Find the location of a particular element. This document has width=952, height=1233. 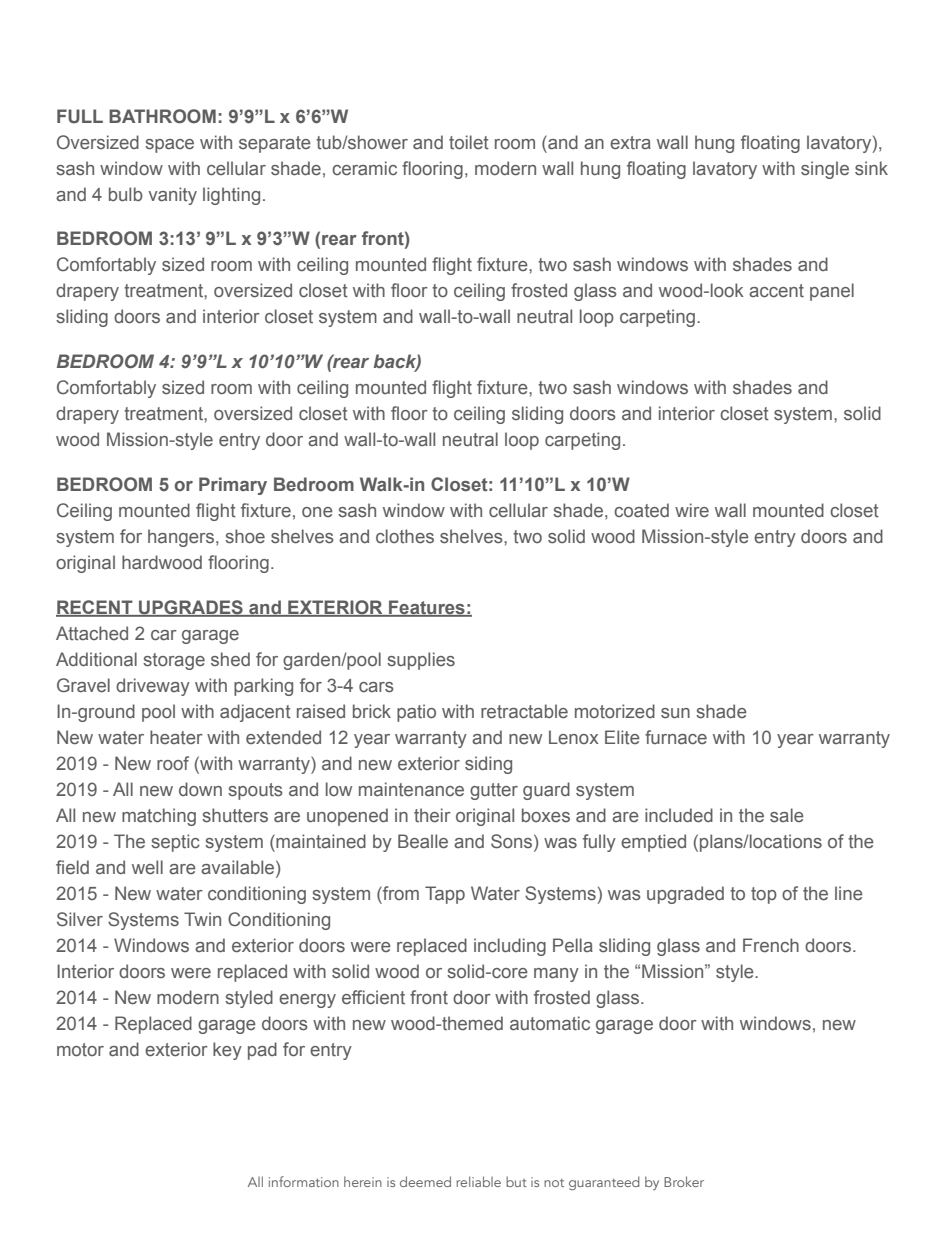

sun is located at coordinates (675, 713).
